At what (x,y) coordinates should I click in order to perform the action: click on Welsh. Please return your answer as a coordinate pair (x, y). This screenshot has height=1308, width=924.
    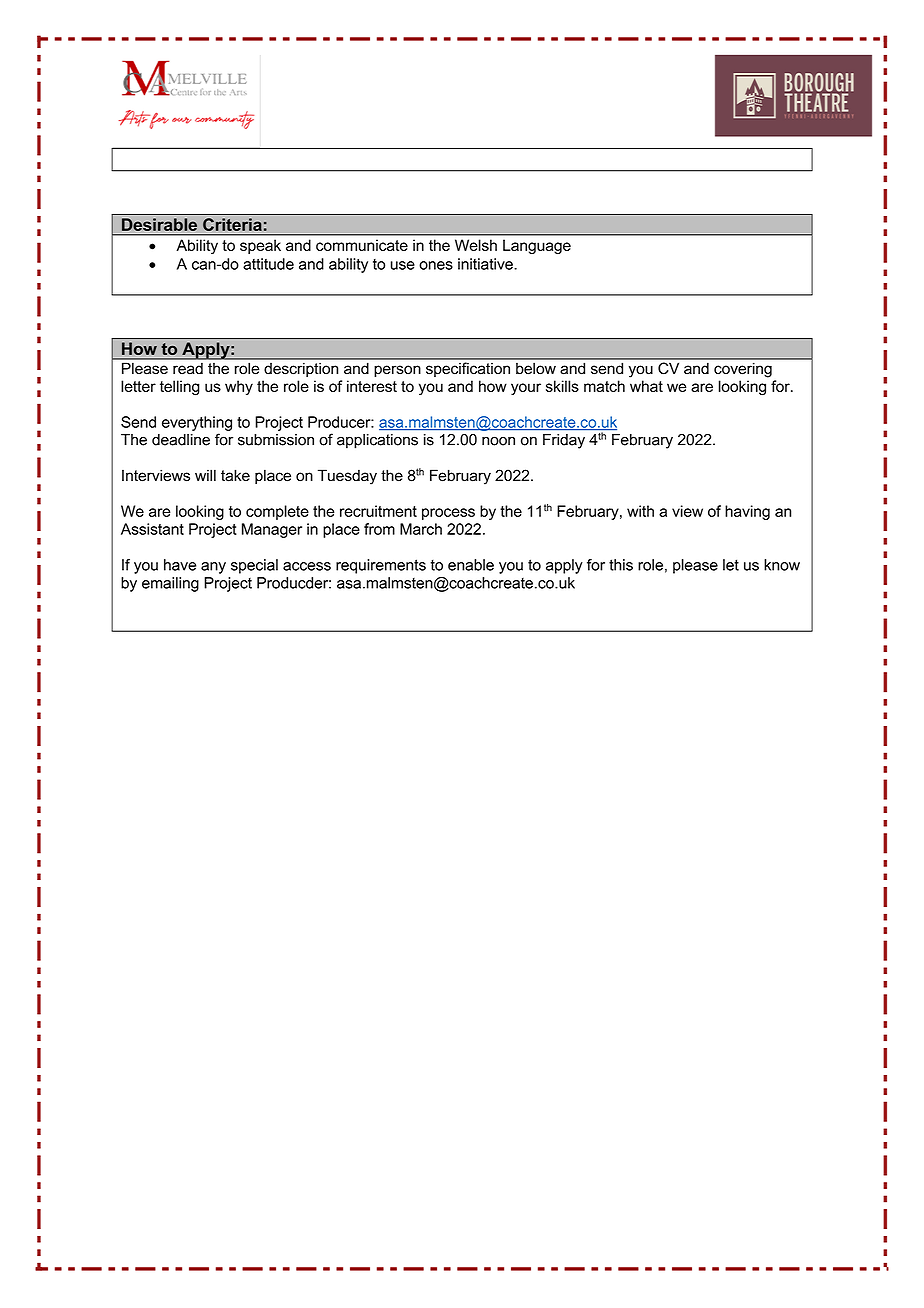
    Looking at the image, I should click on (476, 245).
